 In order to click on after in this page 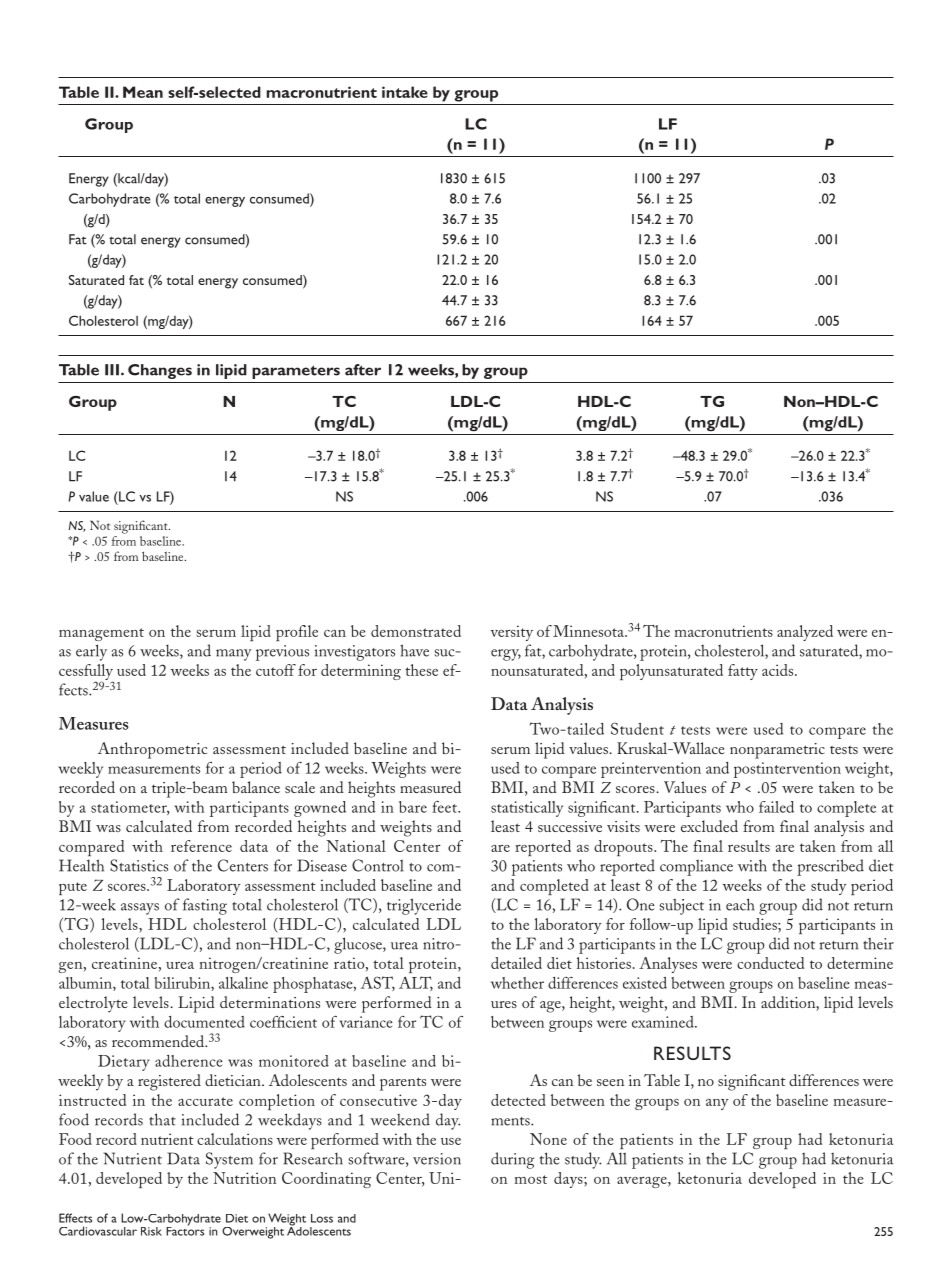, I will do `click(363, 370)`.
